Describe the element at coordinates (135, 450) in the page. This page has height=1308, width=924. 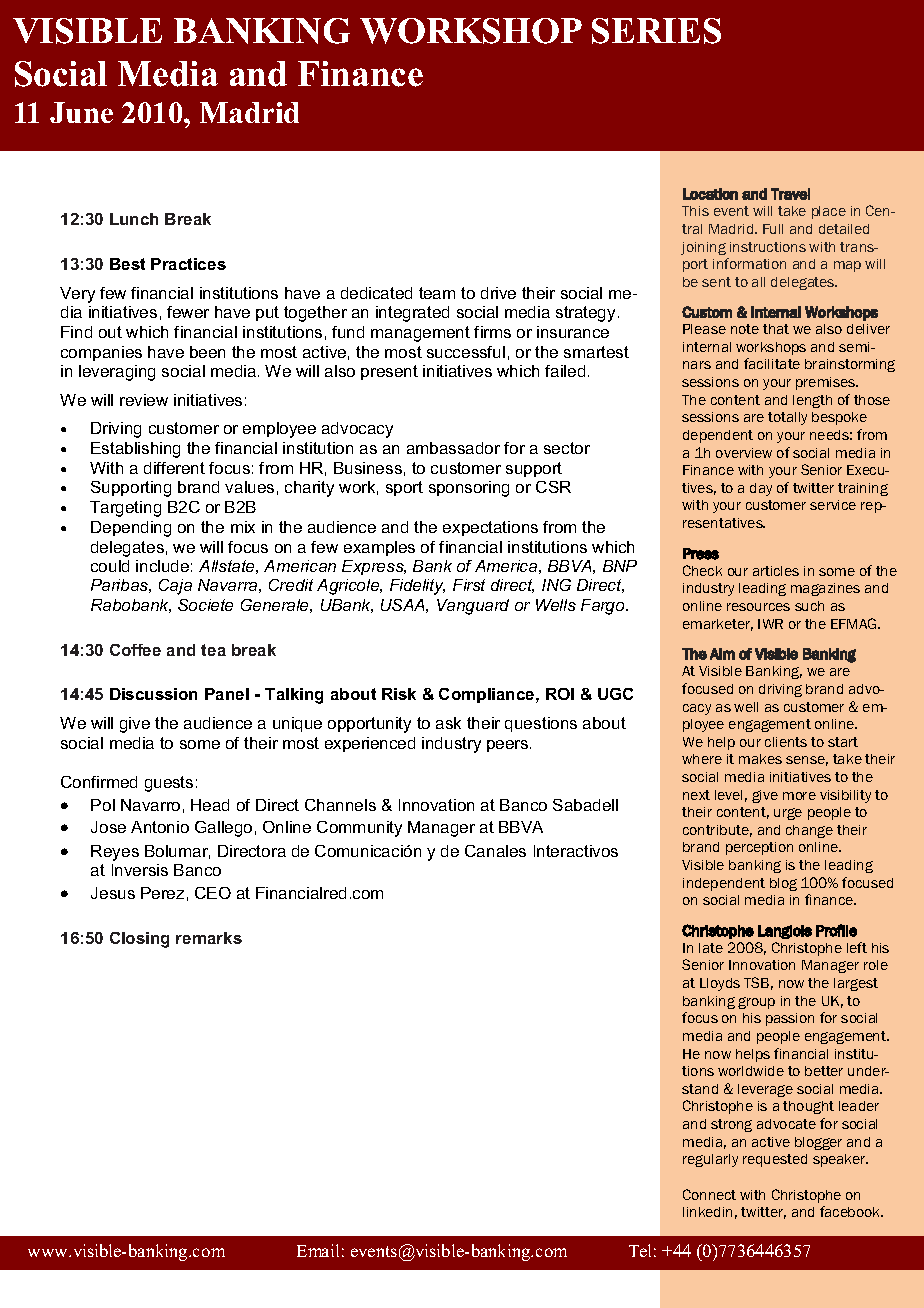
I see `Establishing` at that location.
